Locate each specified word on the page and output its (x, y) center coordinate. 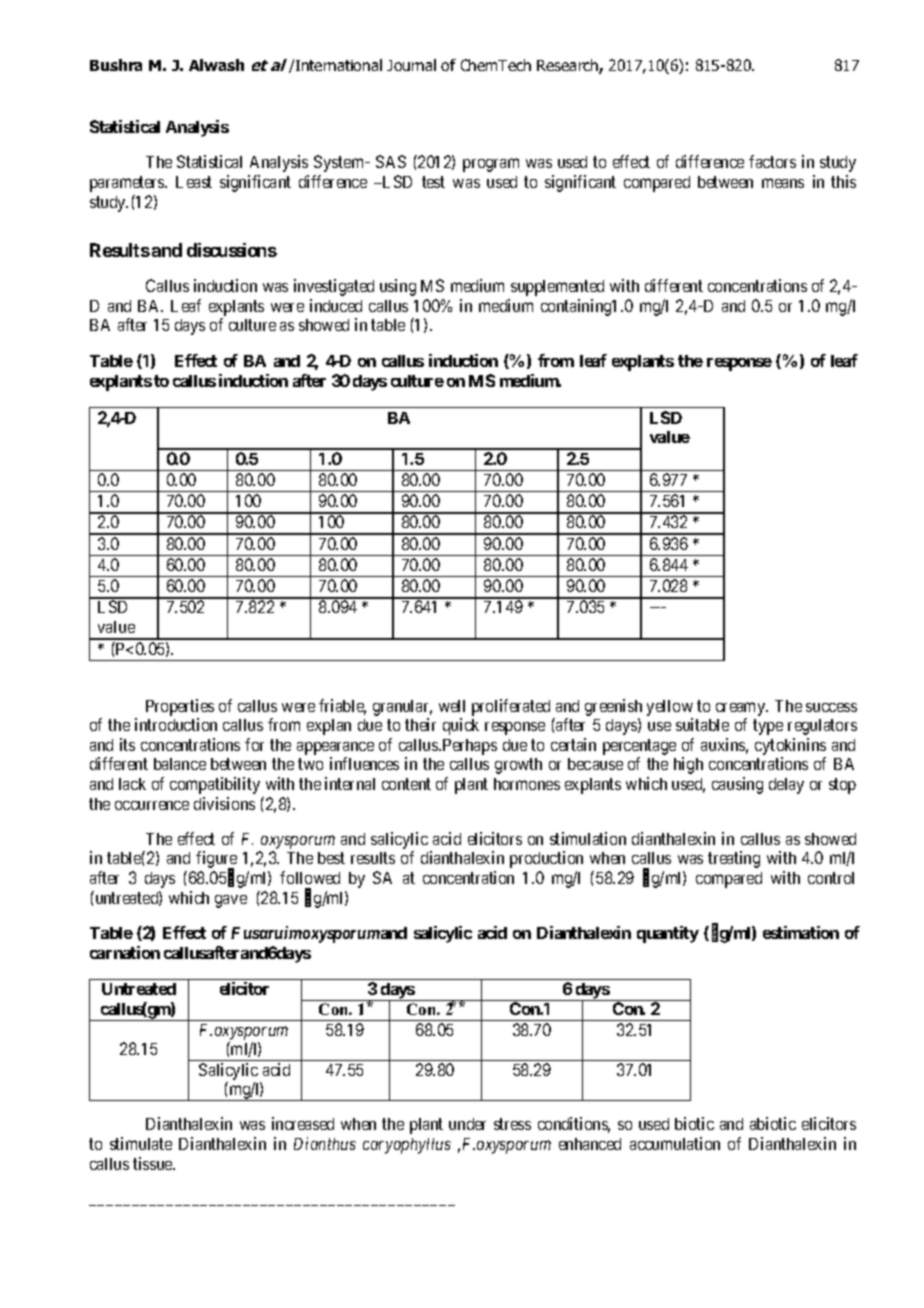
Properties (180, 707)
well (452, 706)
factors (772, 161)
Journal (411, 65)
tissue (154, 1163)
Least (194, 182)
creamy (742, 709)
